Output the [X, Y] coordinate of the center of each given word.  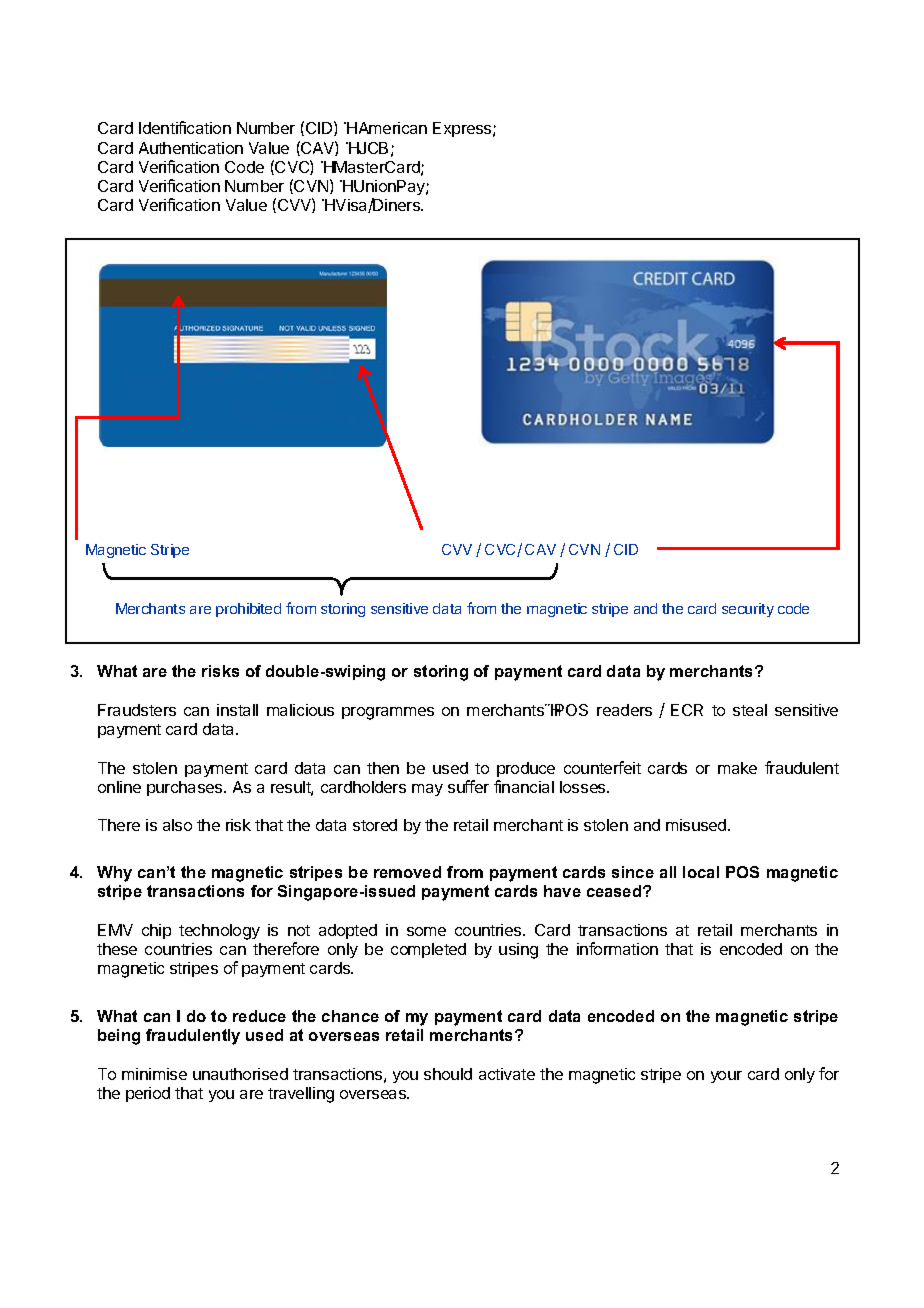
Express [463, 129]
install [237, 710]
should [448, 1074]
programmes [388, 713]
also [177, 825]
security [748, 610]
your [726, 1077]
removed [407, 872]
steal [750, 710]
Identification [185, 127]
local [701, 872]
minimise [154, 1074]
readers [624, 710]
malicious [300, 710]
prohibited [248, 610]
